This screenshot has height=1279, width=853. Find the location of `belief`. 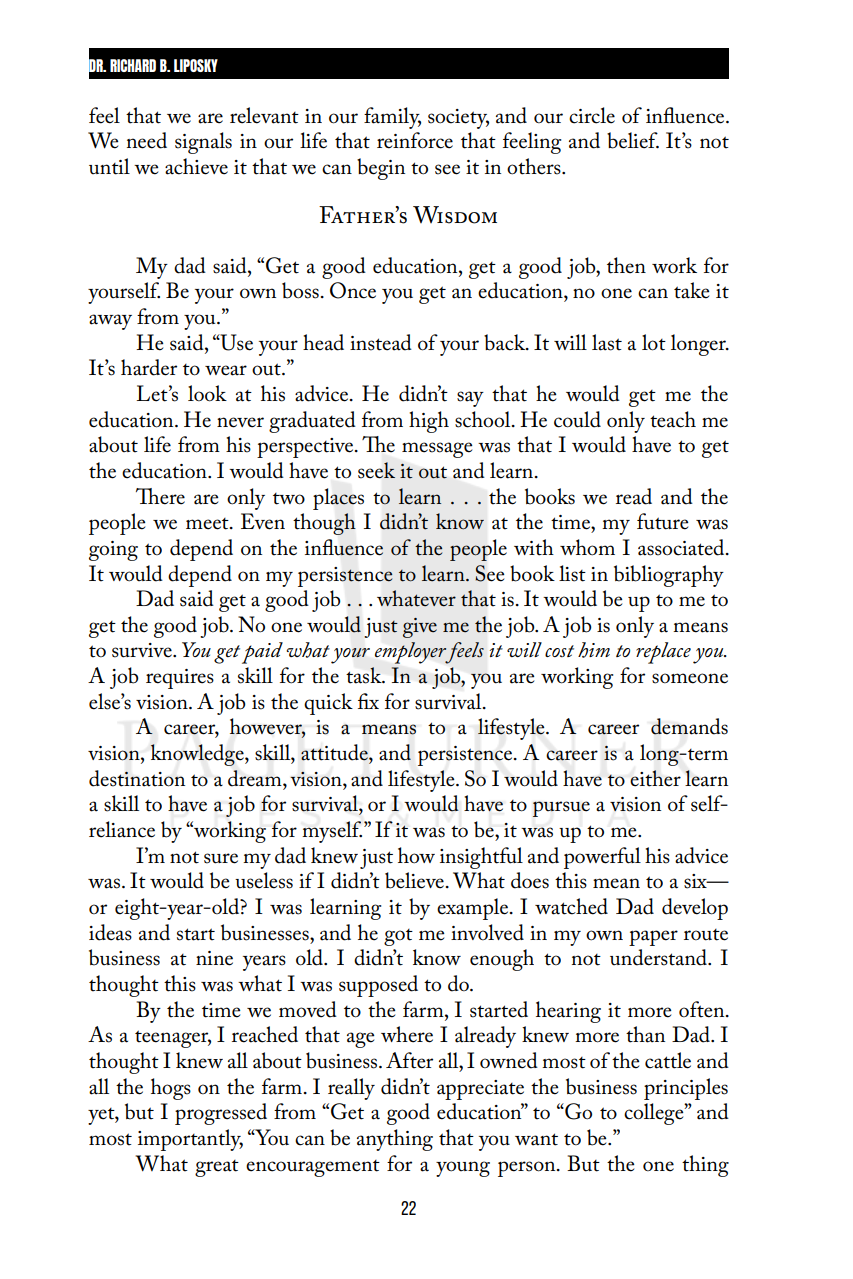

belief is located at coordinates (633, 140).
